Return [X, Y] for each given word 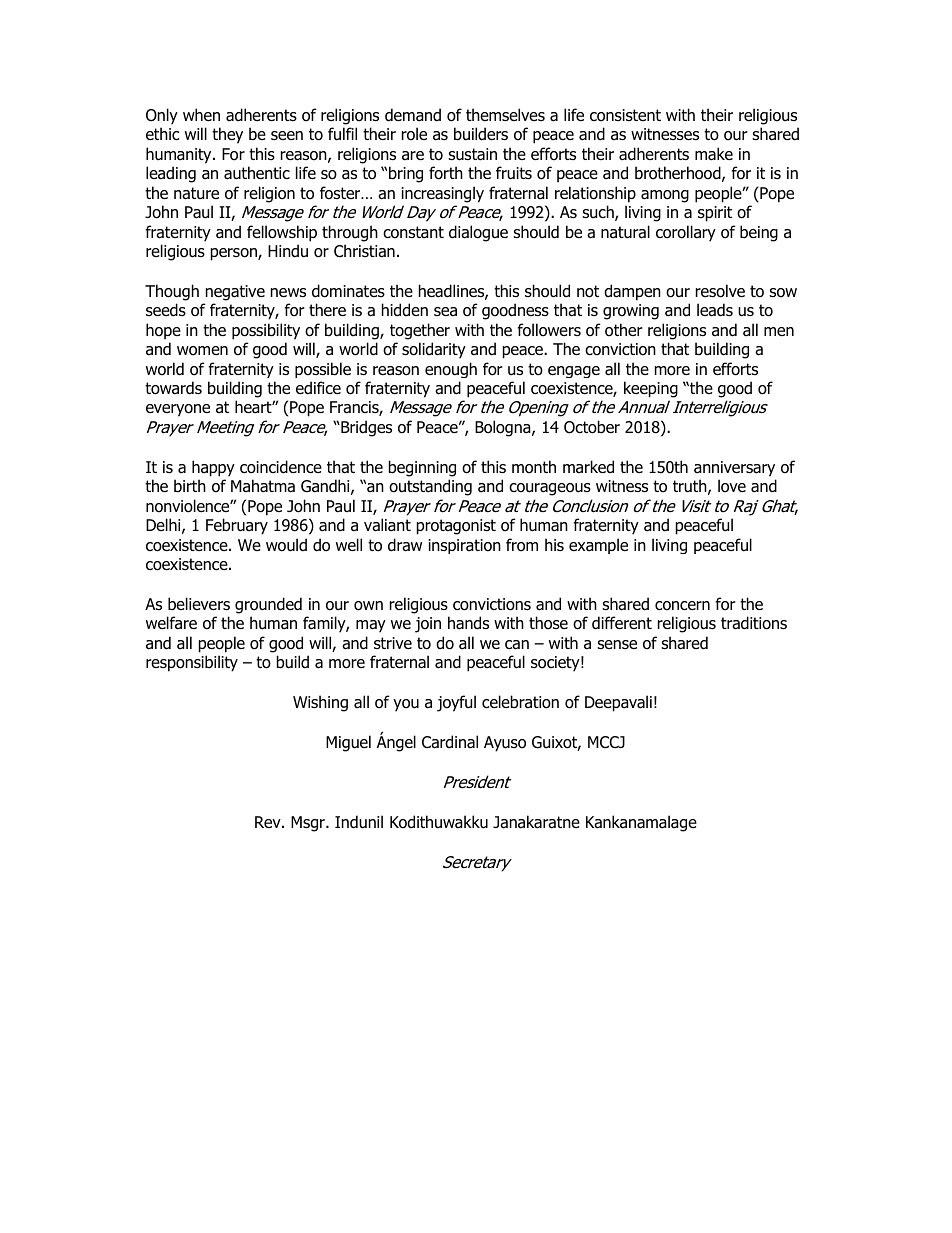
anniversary [734, 469]
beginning [422, 468]
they [227, 135]
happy [213, 468]
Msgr [309, 824]
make [714, 154]
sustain [472, 154]
